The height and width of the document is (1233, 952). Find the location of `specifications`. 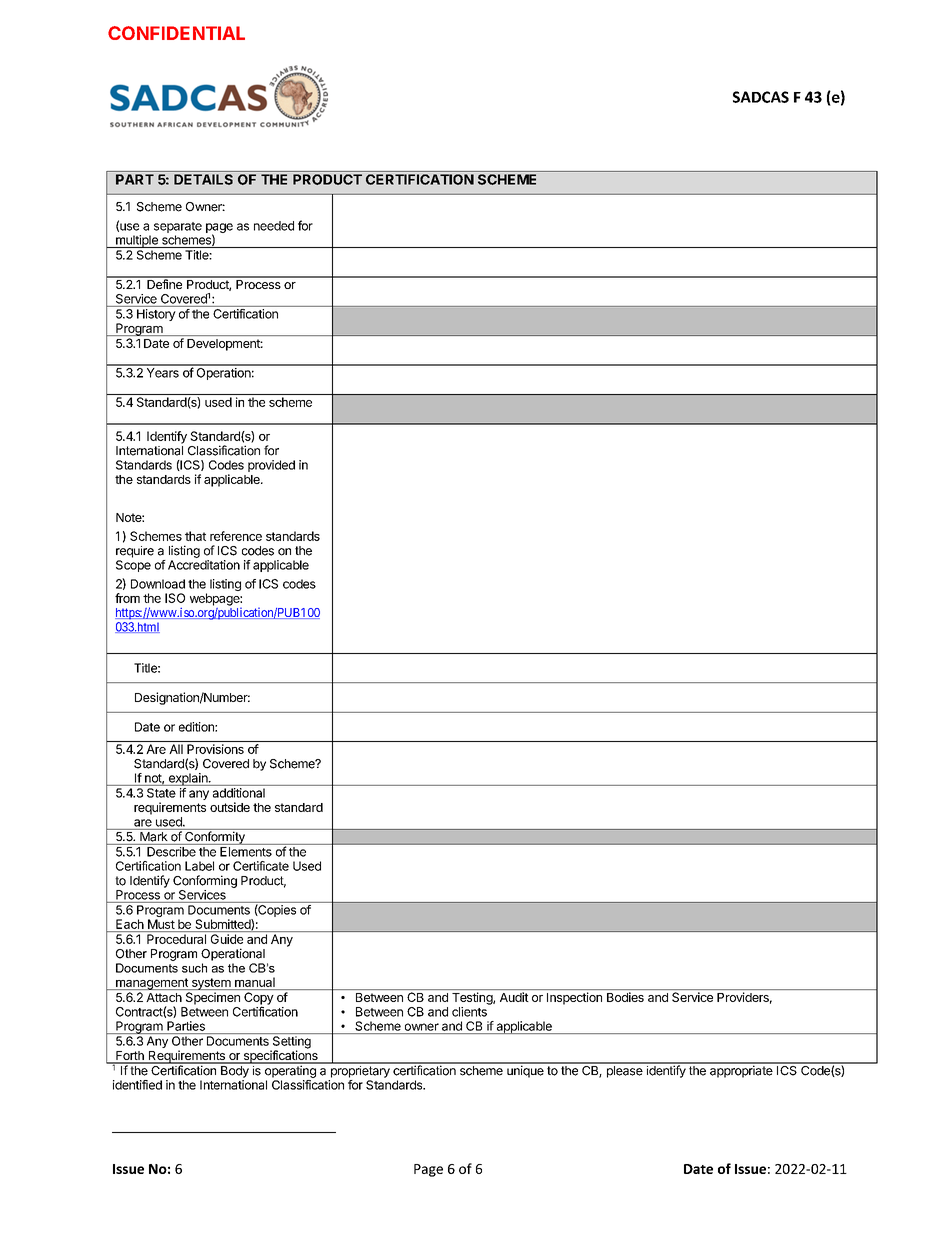

specifications is located at coordinates (280, 1056).
